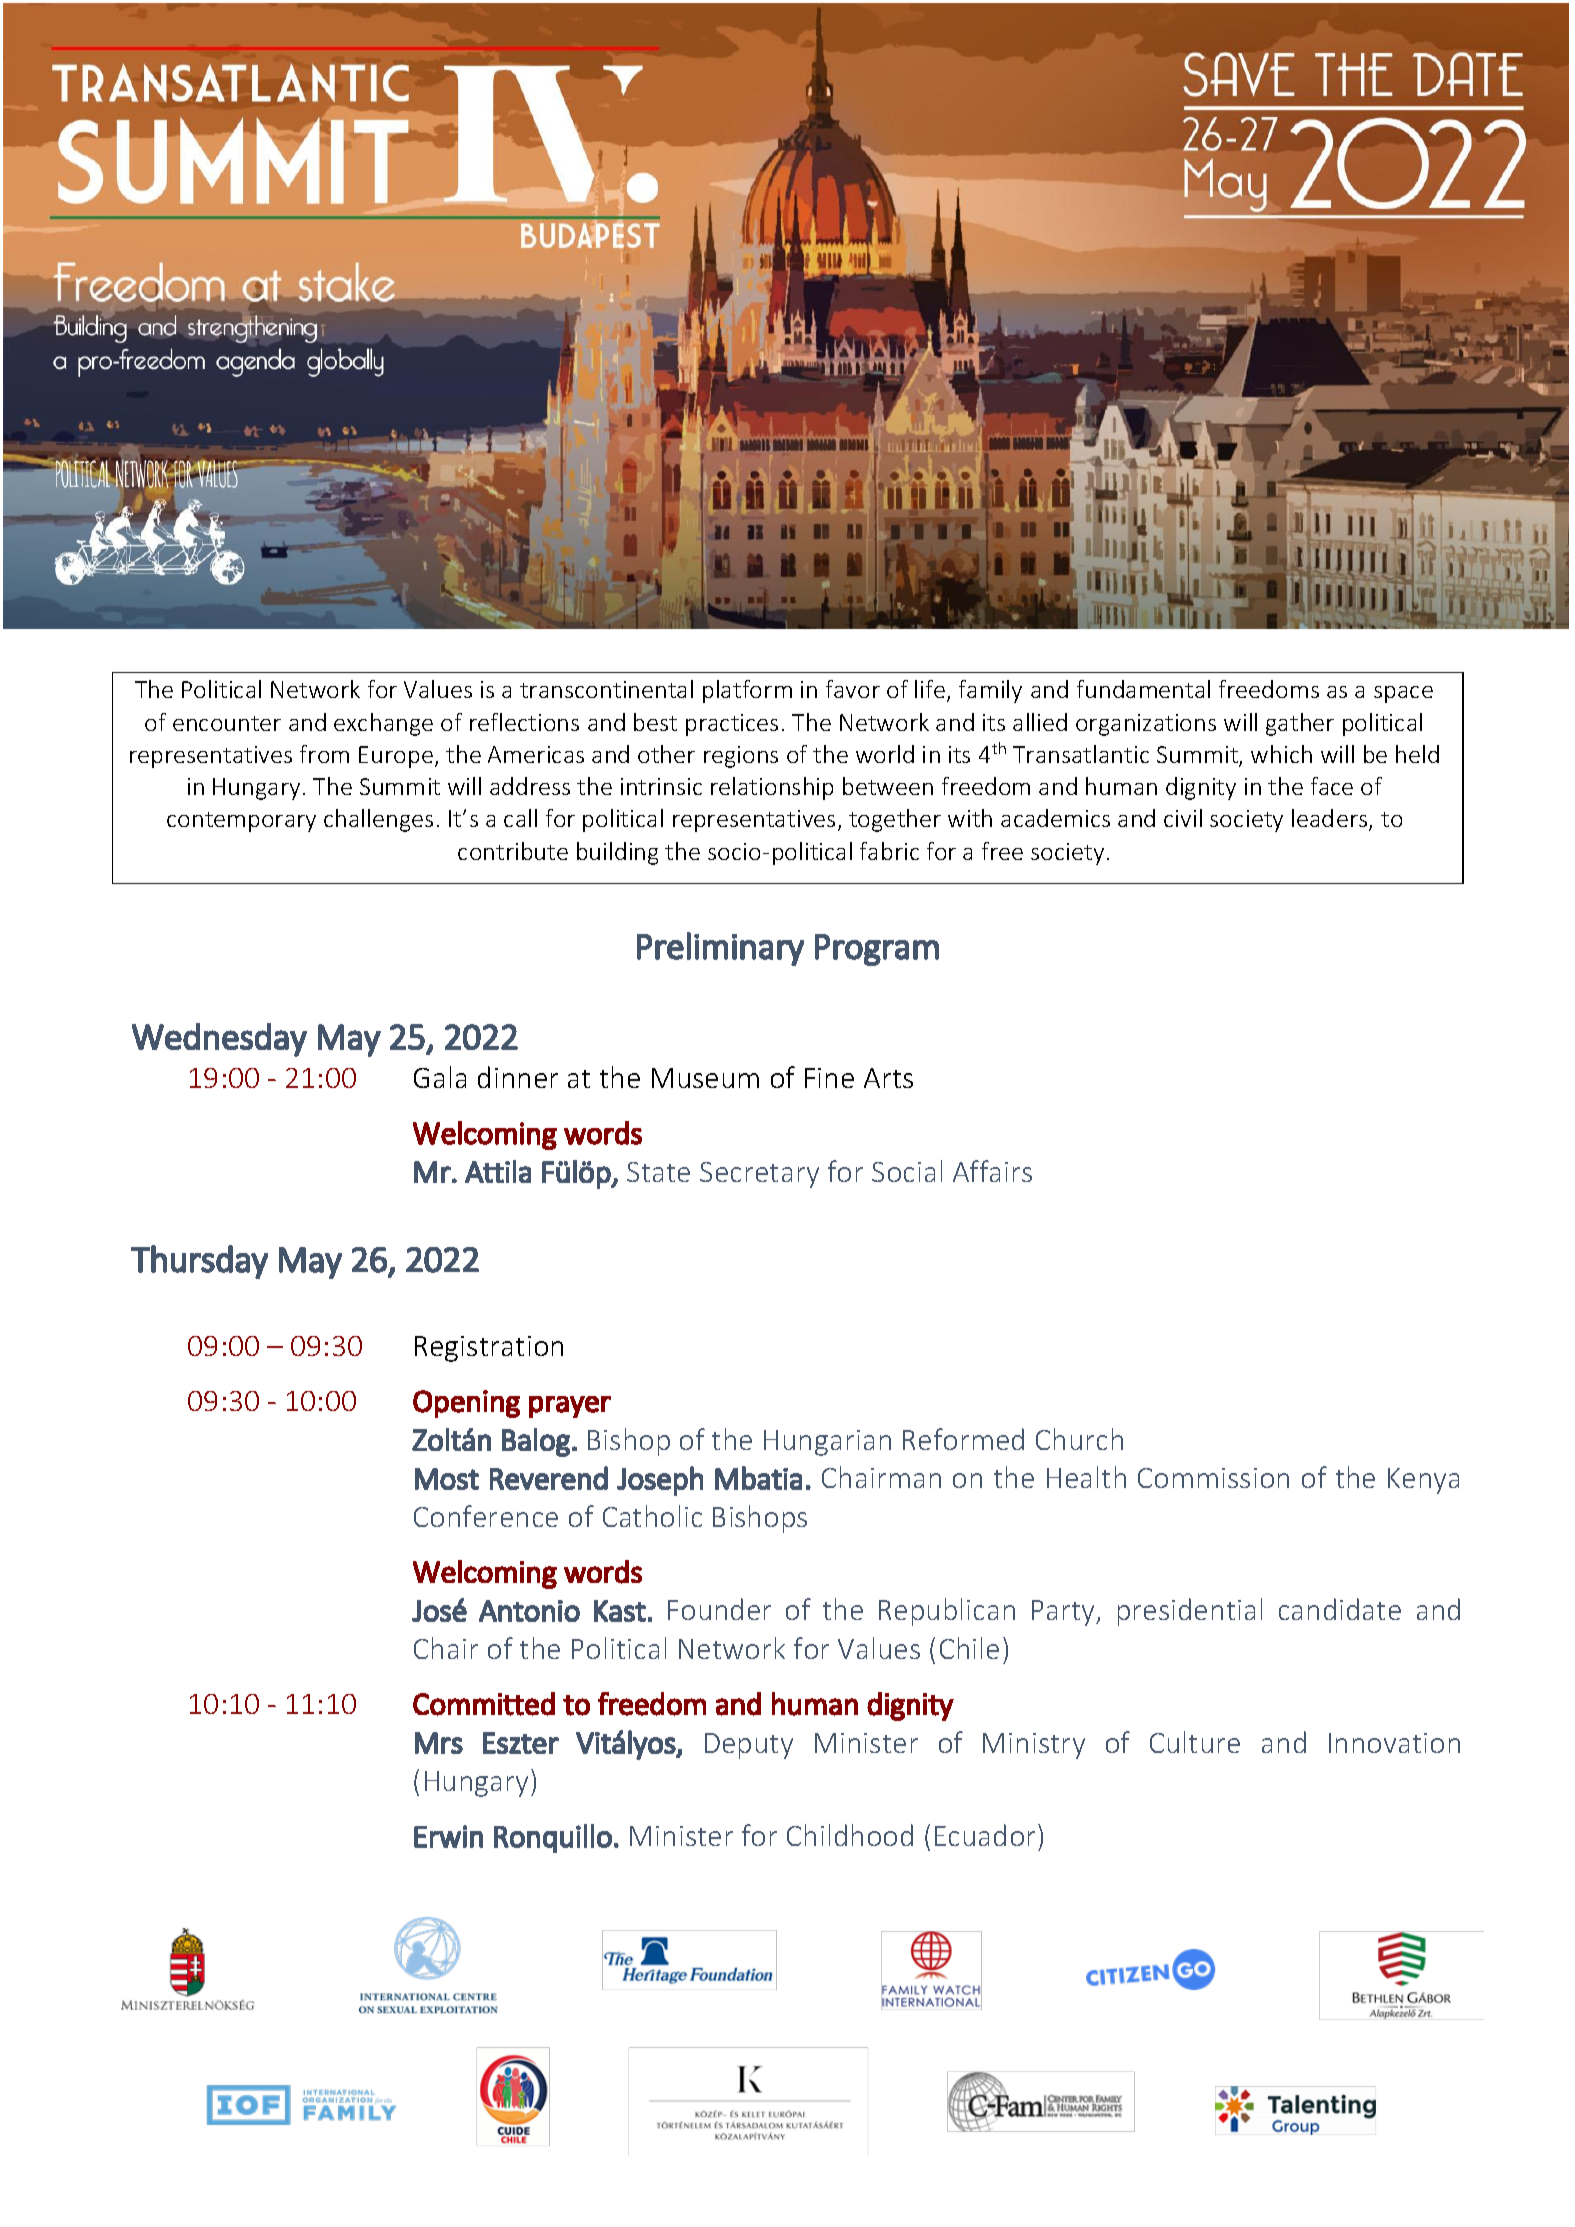 This page has width=1575, height=2227. Describe the element at coordinates (1300, 724) in the page. I see `gather` at that location.
